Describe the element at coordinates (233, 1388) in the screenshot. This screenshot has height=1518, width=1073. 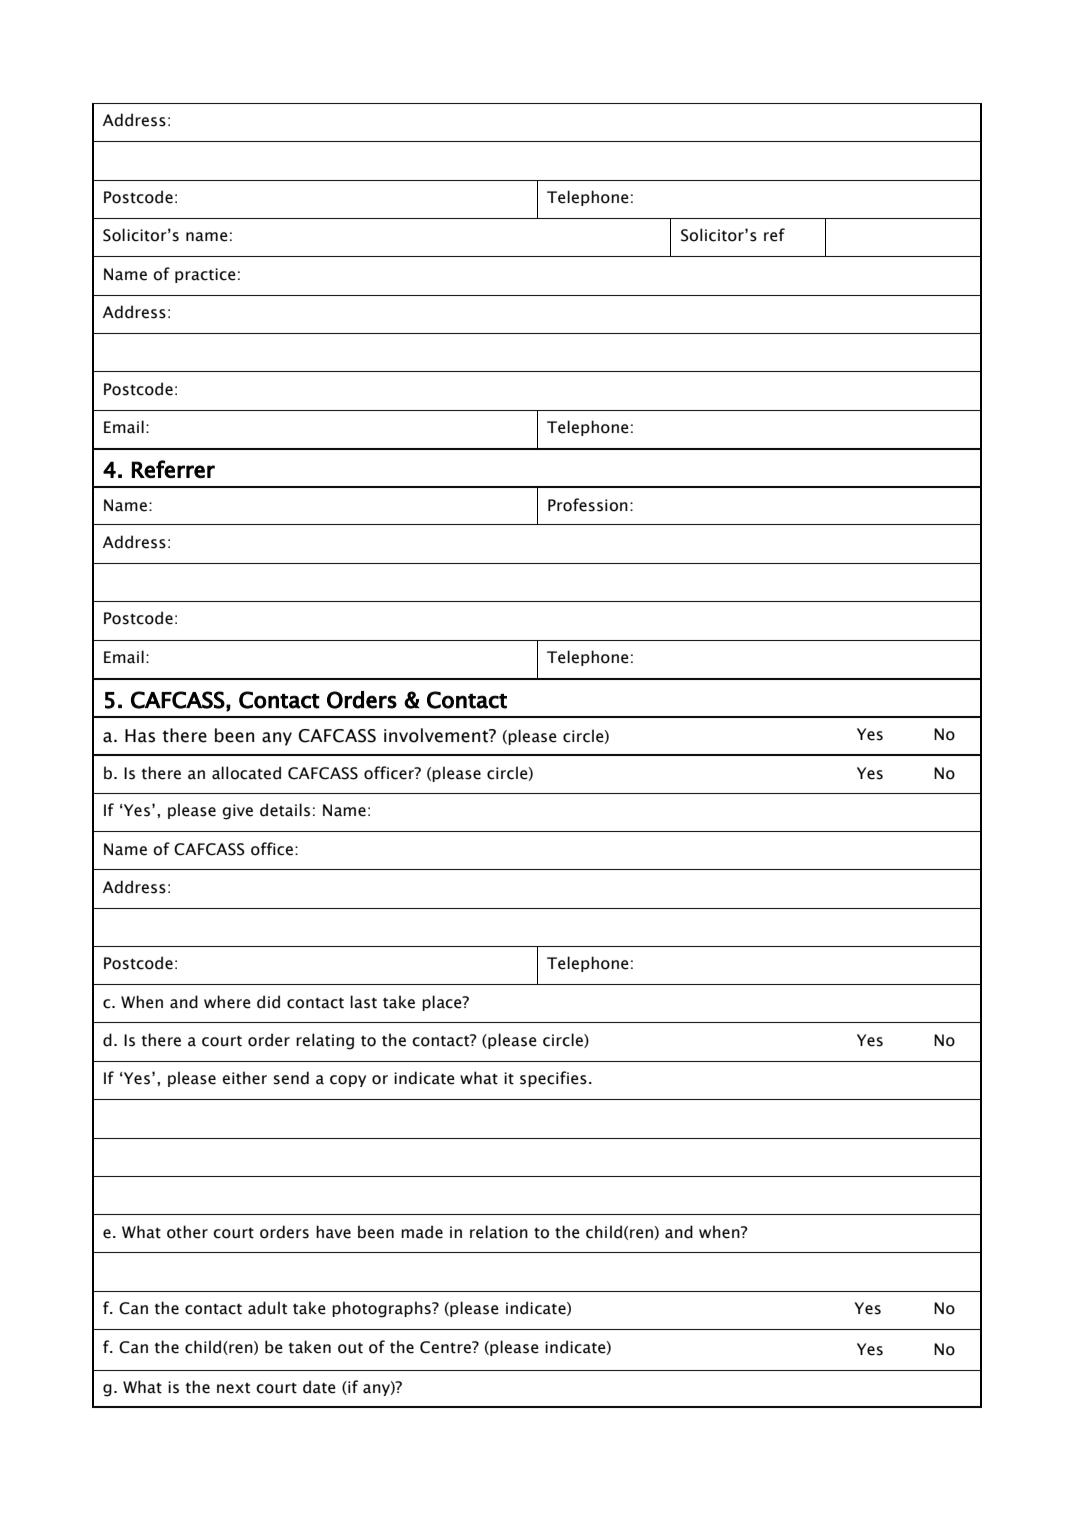
I see `next` at that location.
